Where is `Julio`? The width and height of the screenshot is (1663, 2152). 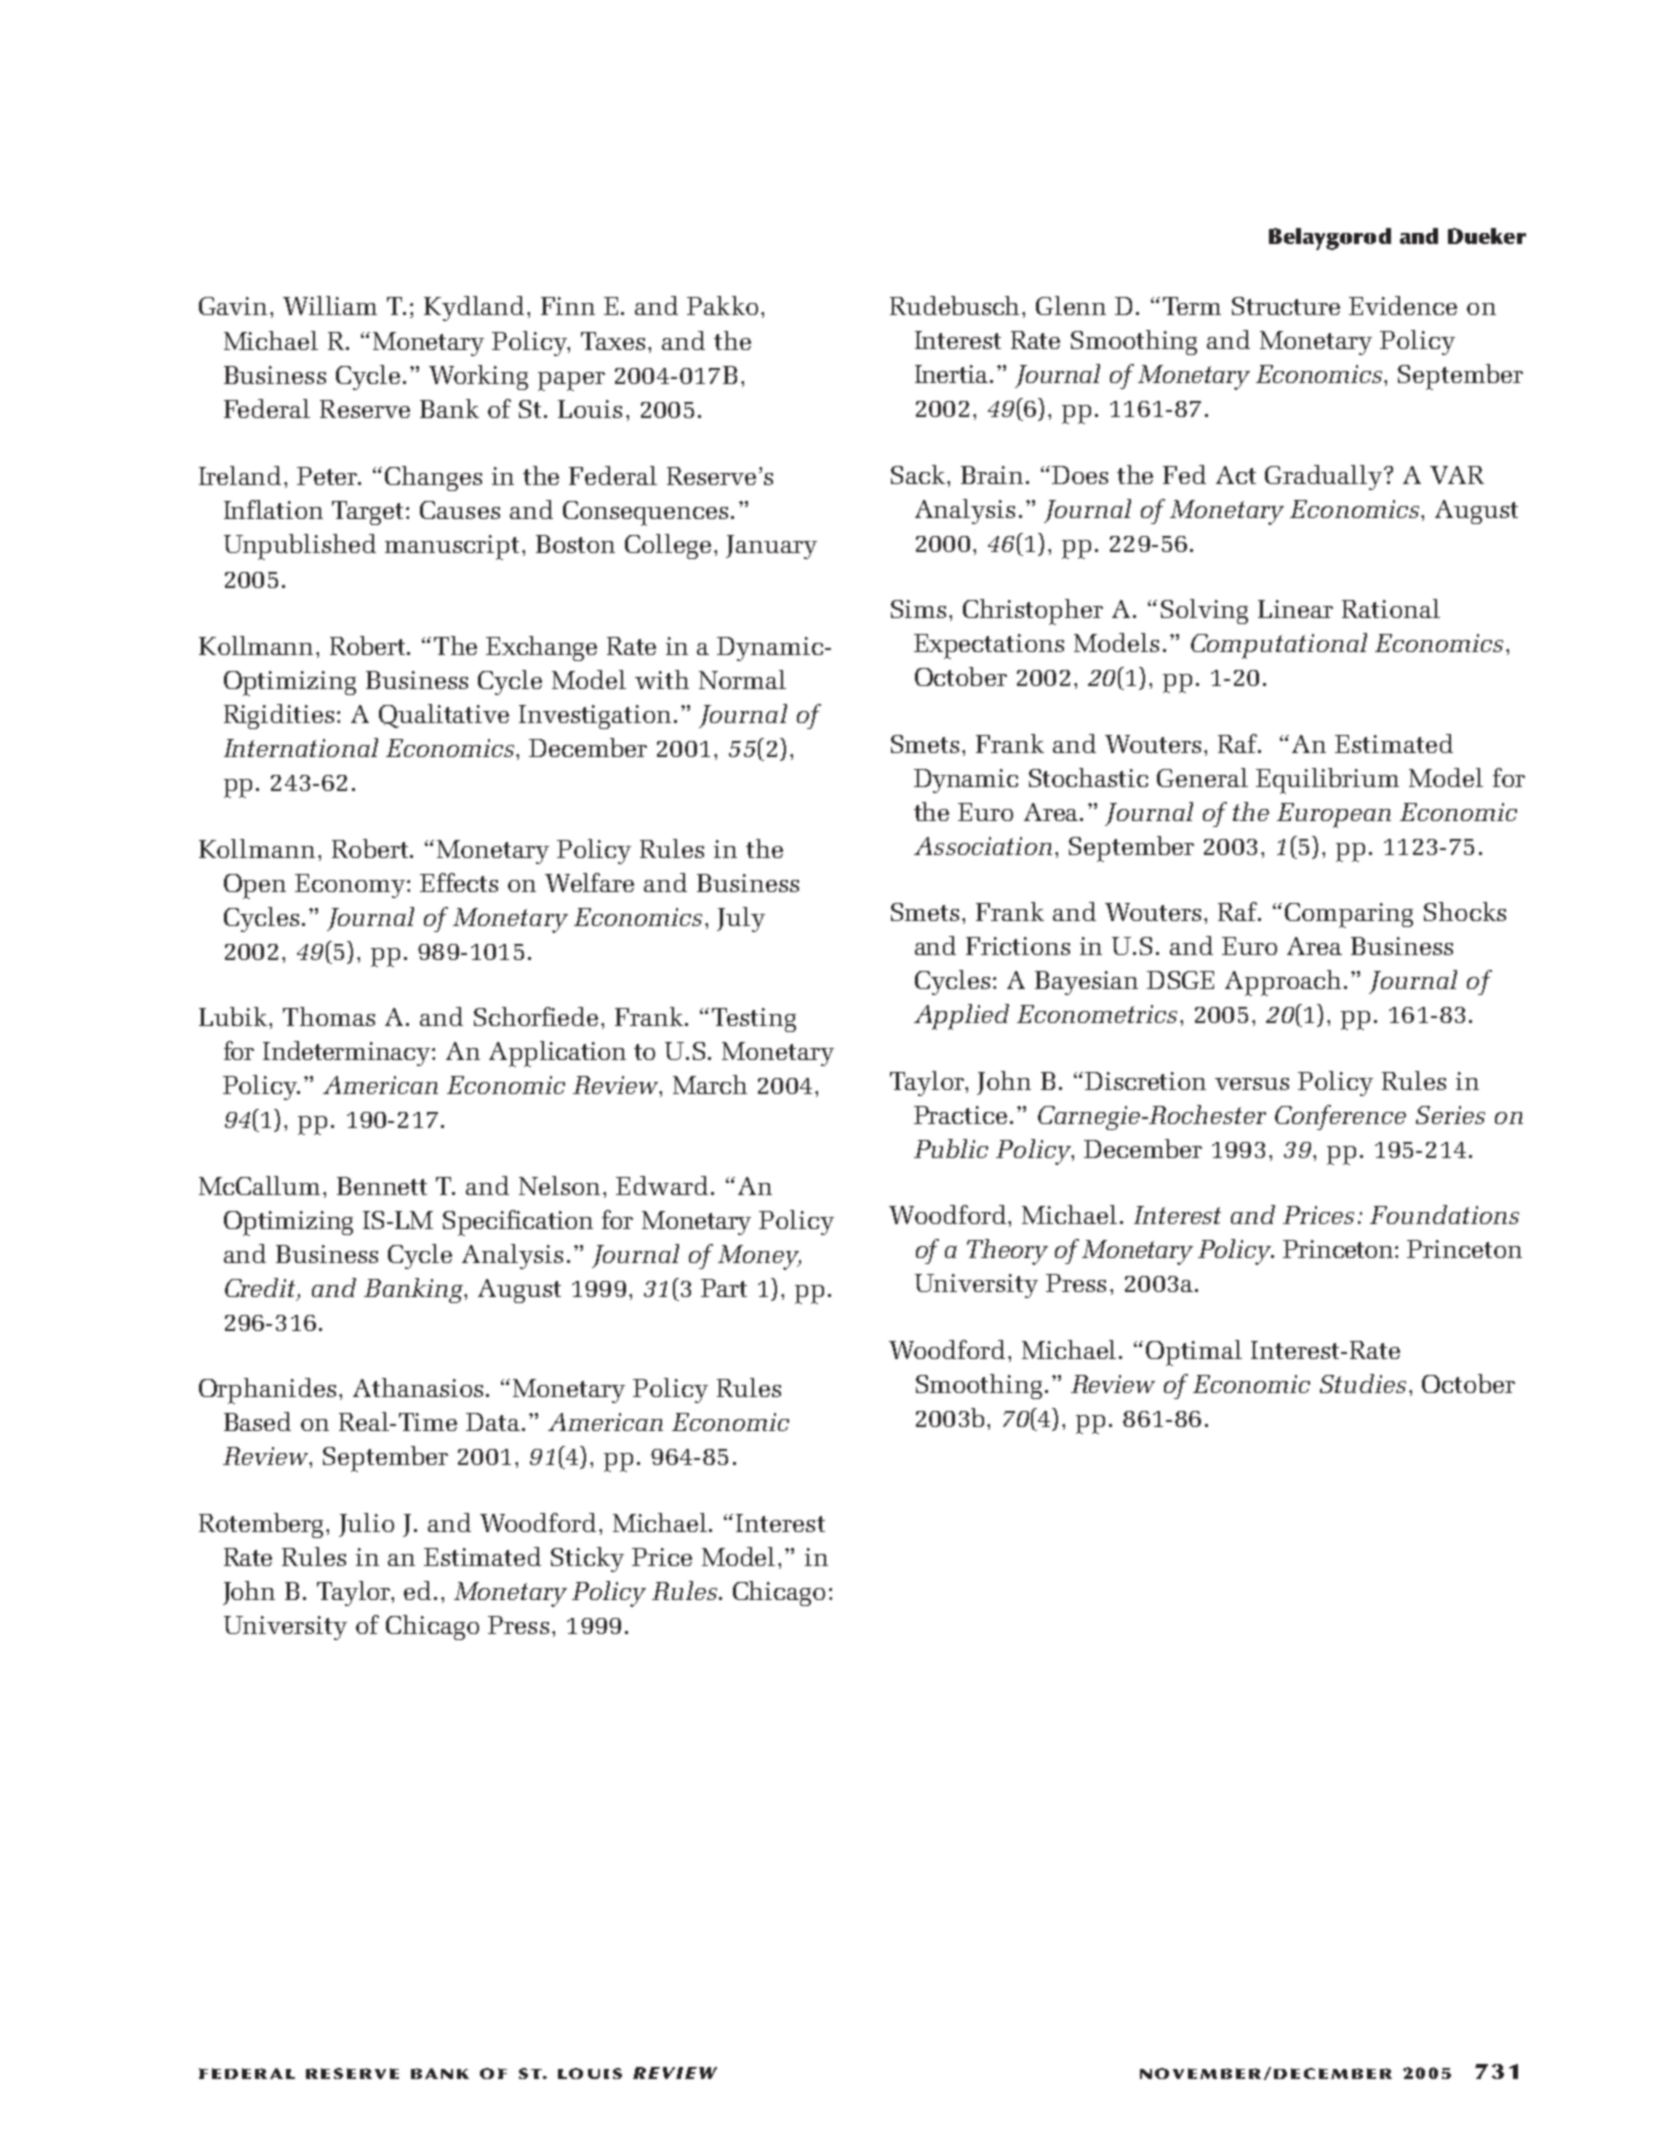
Julio is located at coordinates (366, 1525).
